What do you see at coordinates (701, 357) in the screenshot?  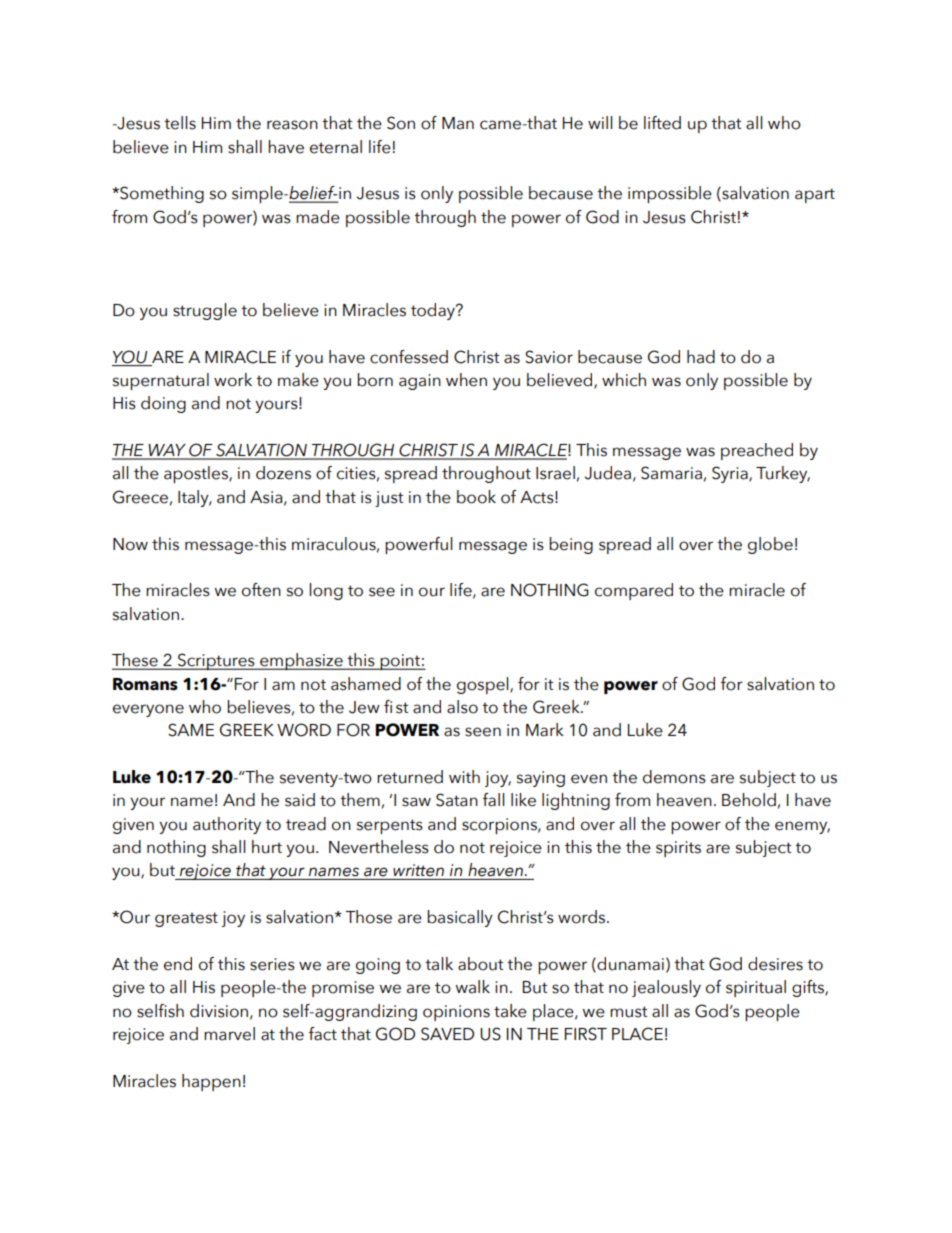 I see `had` at bounding box center [701, 357].
